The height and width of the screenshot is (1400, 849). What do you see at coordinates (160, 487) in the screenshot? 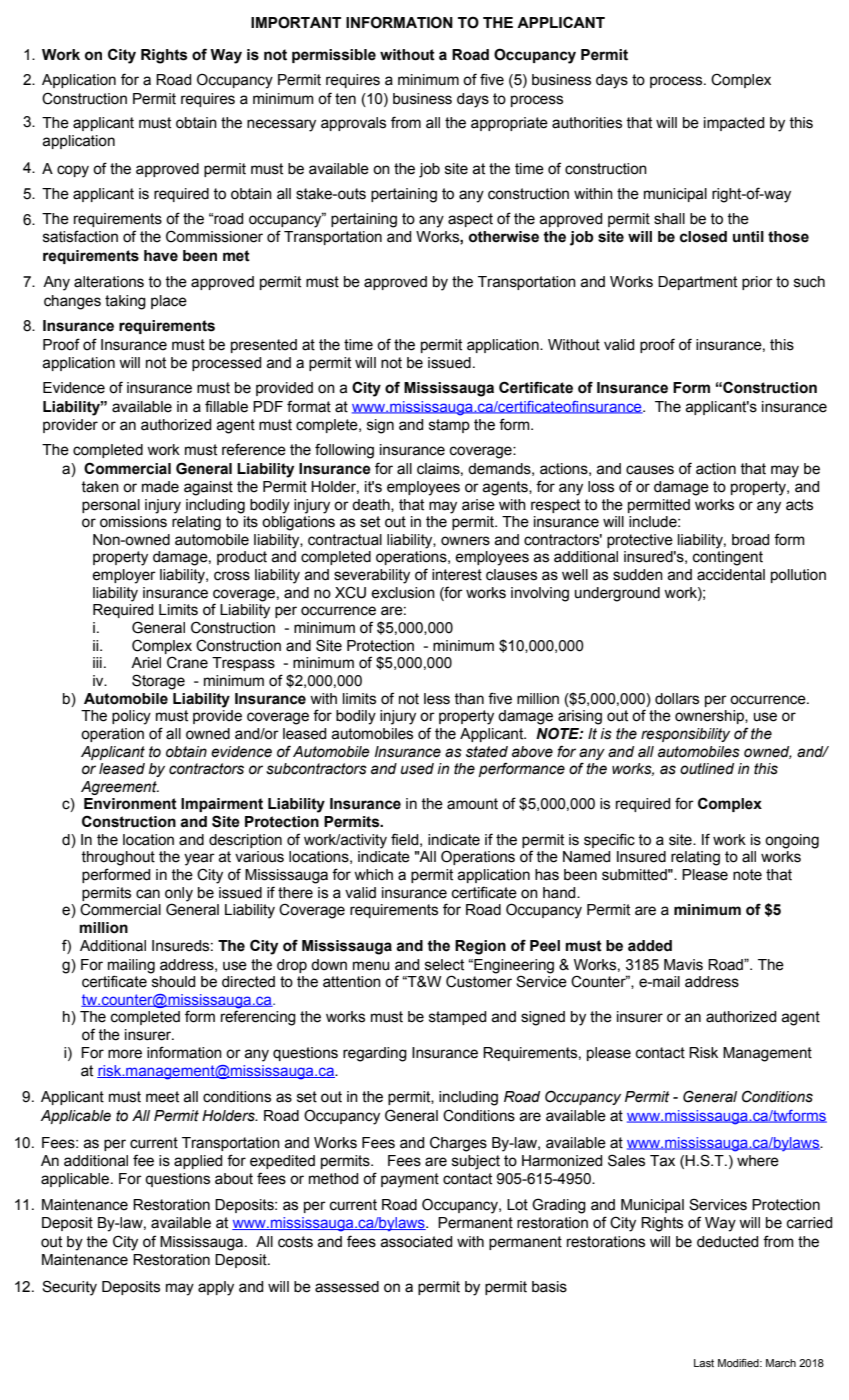
I see `made` at bounding box center [160, 487].
